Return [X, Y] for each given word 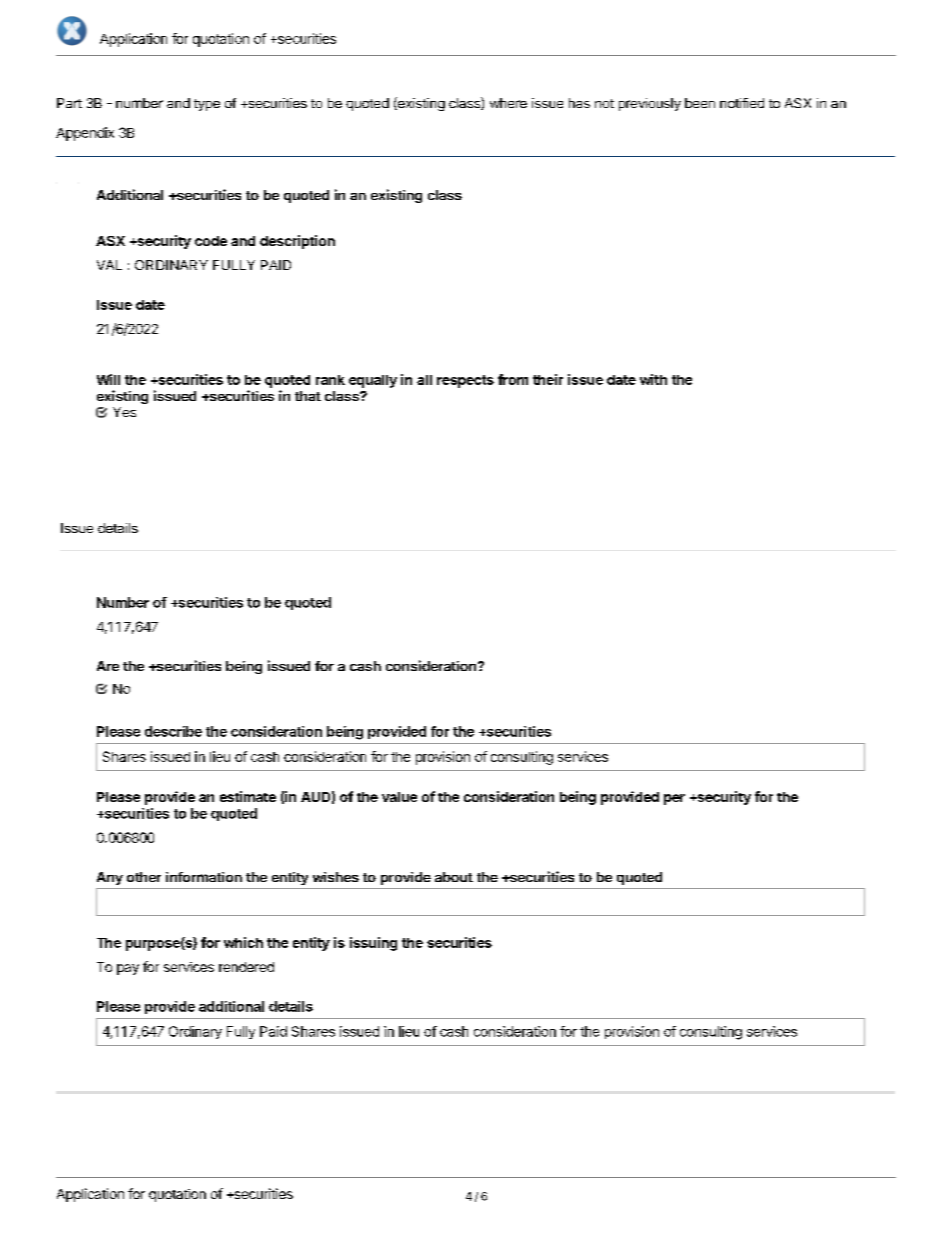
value [399, 797]
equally [373, 381]
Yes [124, 412]
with [653, 379]
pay [128, 969]
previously [650, 104]
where [508, 103]
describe [173, 731]
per [674, 799]
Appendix [85, 134]
